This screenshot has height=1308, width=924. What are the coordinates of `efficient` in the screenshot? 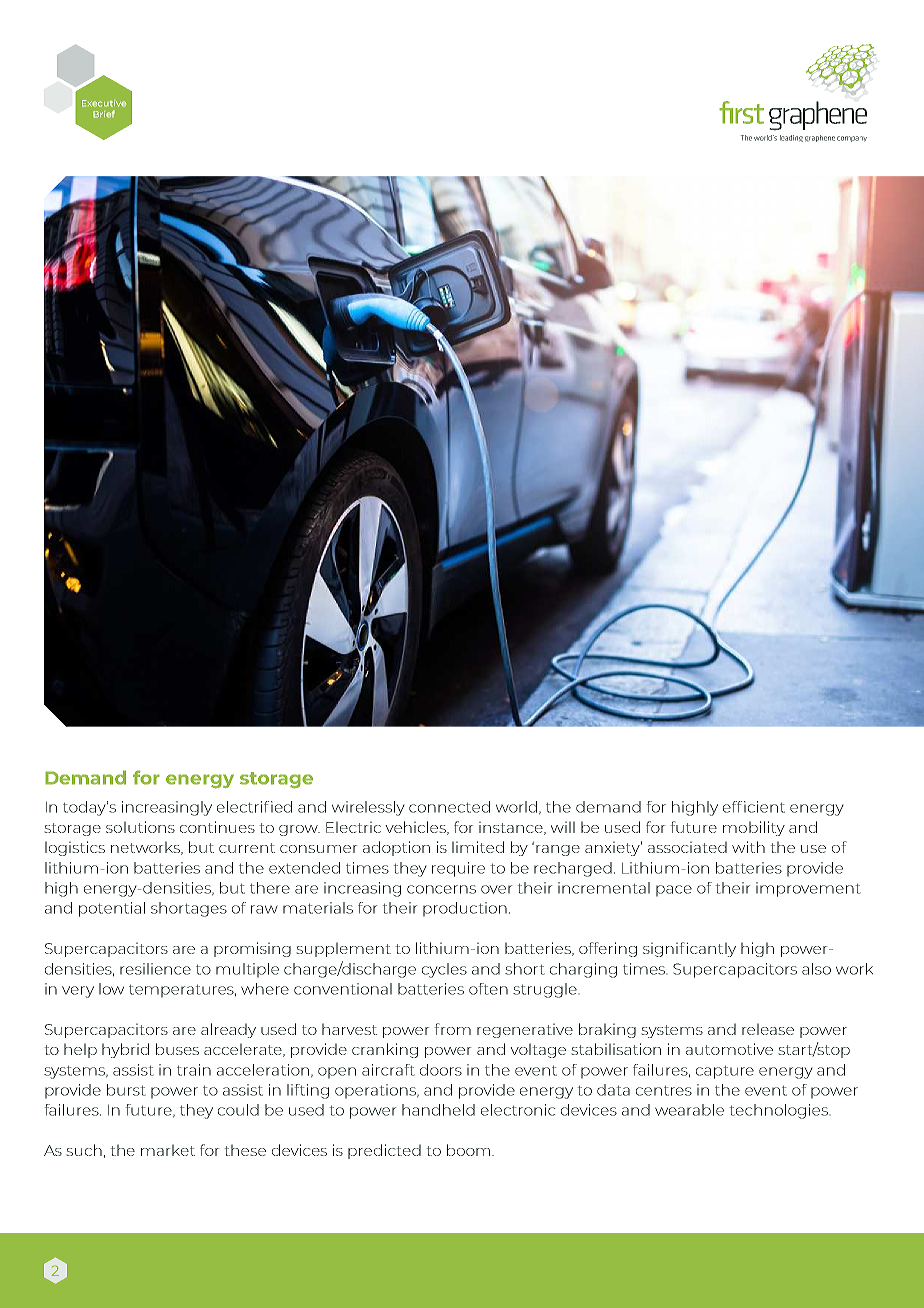 It's located at (754, 807).
